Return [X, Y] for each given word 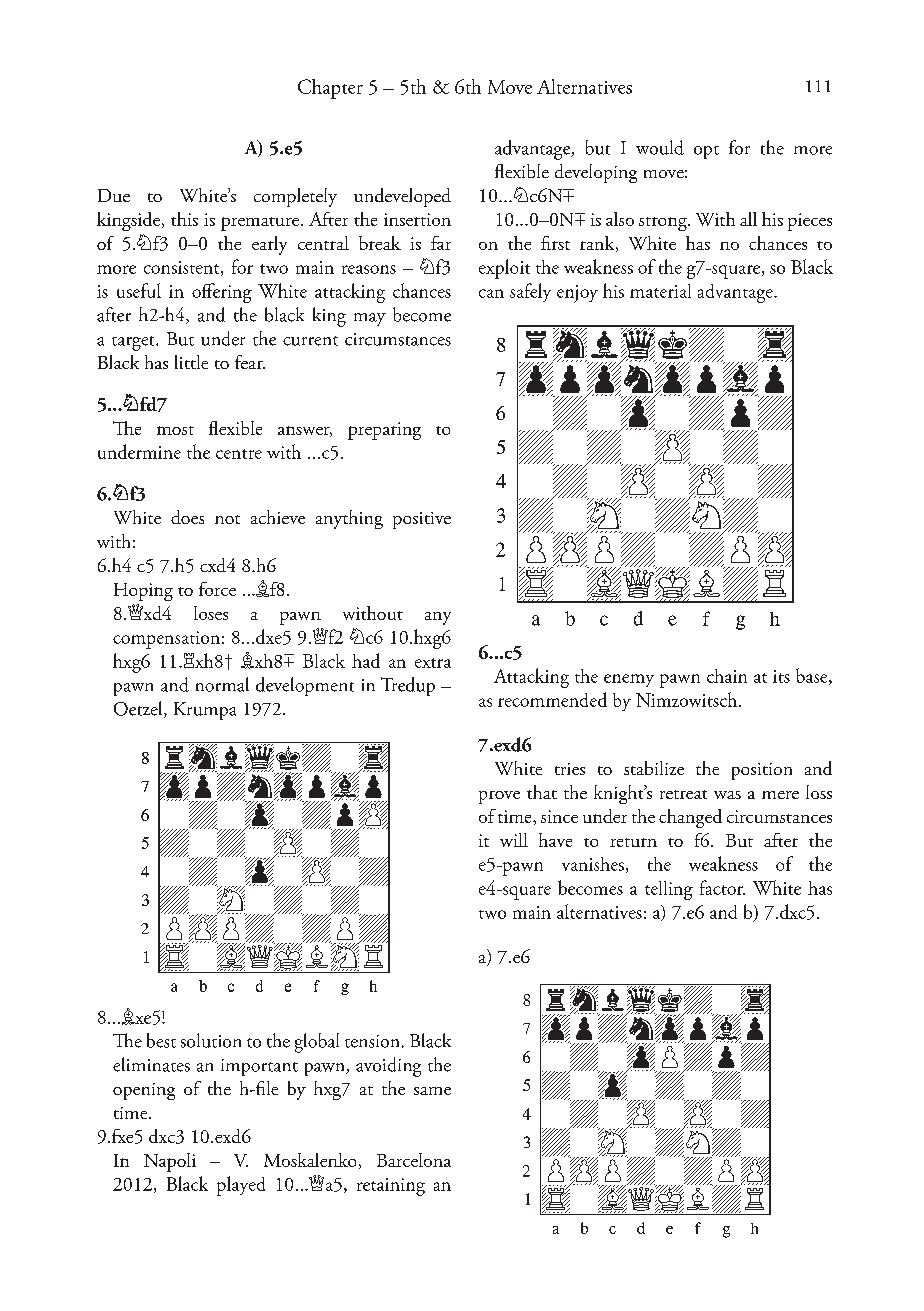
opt [706, 152]
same [432, 1091]
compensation [166, 640]
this [184, 219]
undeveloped [402, 197]
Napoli [170, 1162]
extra [433, 663]
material [660, 291]
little [191, 362]
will [514, 840]
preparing [384, 431]
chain [727, 676]
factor [722, 887]
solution [211, 1040]
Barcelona [414, 1160]
